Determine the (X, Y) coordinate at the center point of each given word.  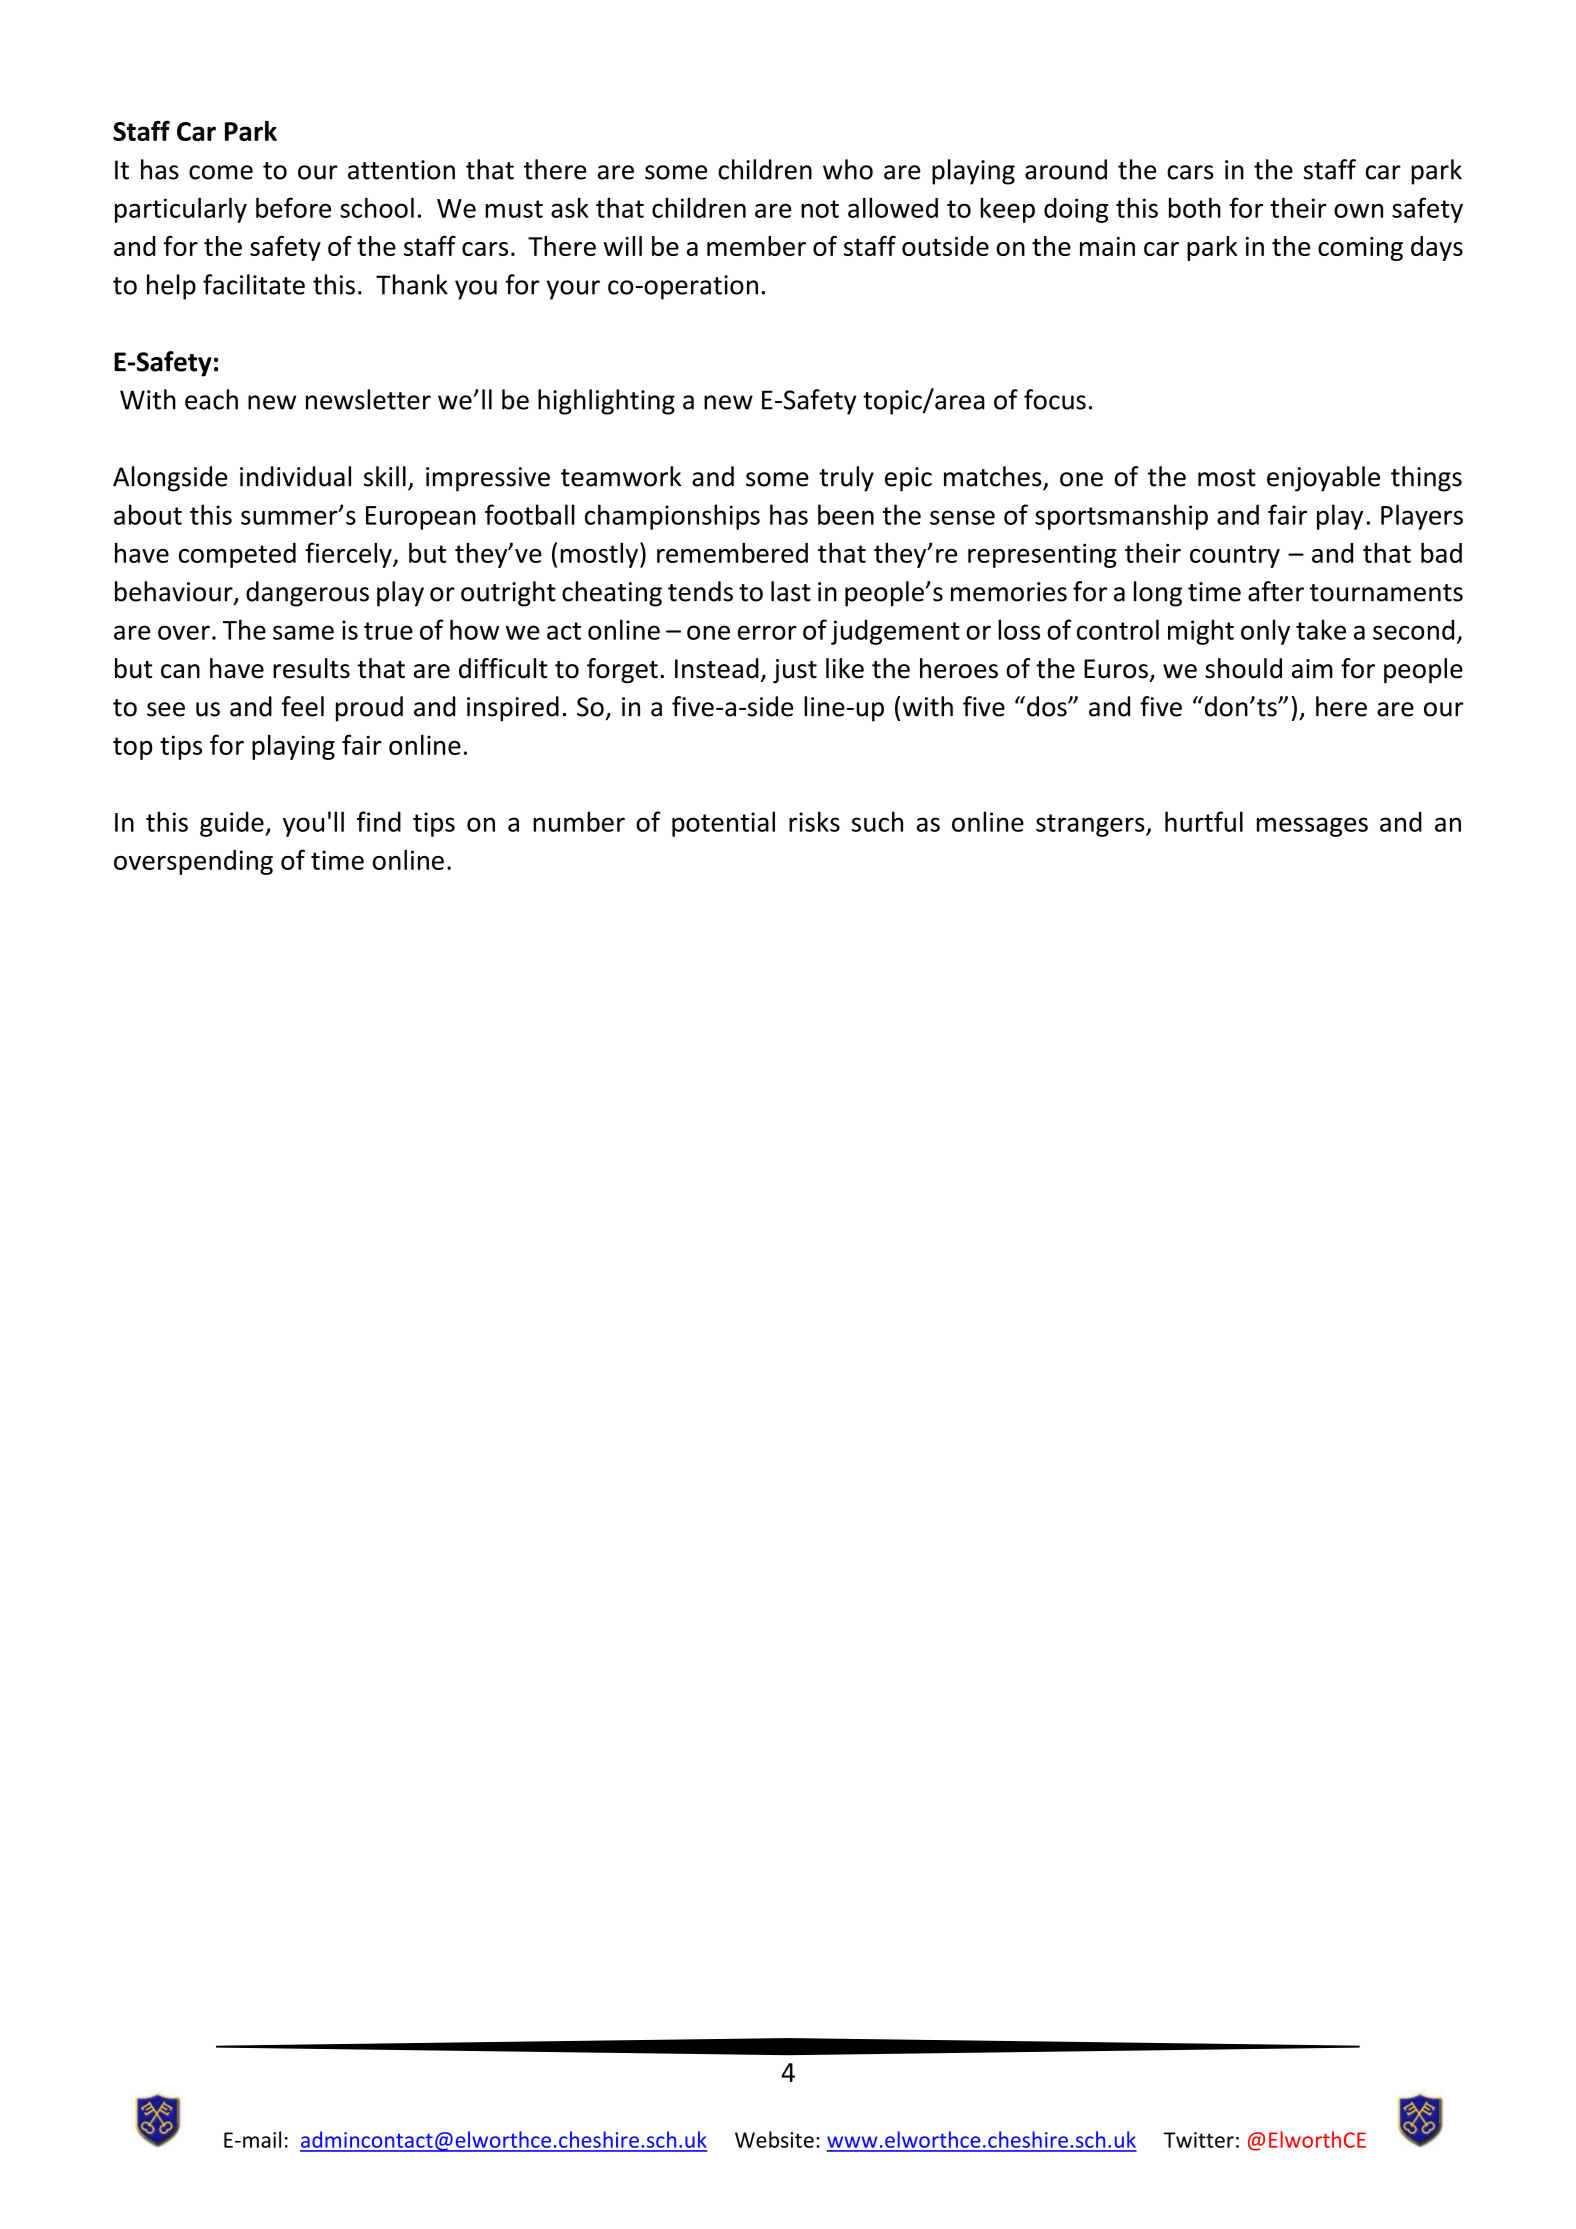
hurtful (1204, 821)
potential (723, 824)
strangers (1091, 825)
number (579, 821)
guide (233, 824)
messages (1312, 827)
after (1276, 591)
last (791, 591)
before (293, 207)
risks (814, 821)
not (820, 209)
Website (774, 2139)
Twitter (1199, 2140)
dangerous (307, 594)
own (1358, 210)
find (379, 821)
